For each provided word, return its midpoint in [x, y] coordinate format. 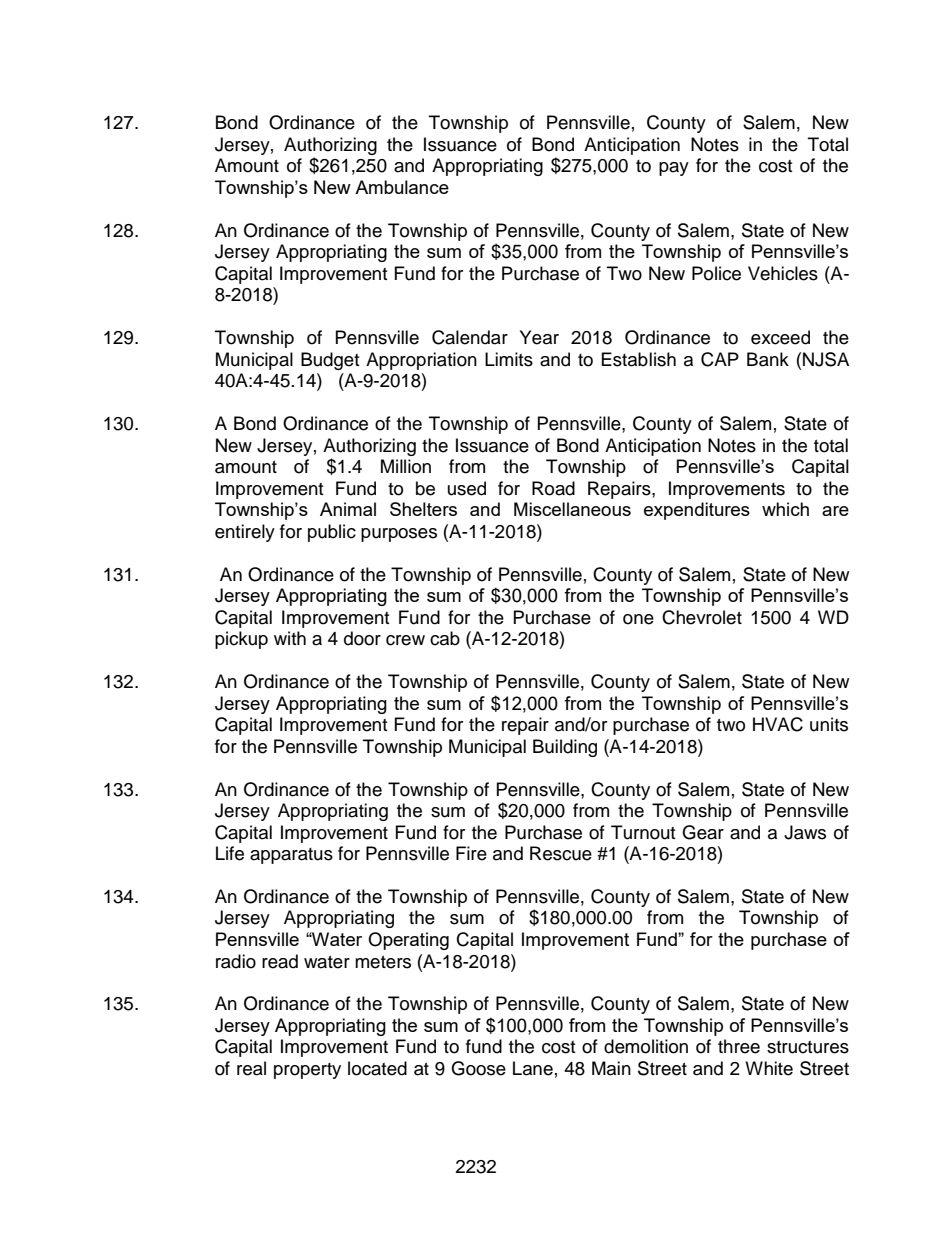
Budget [330, 361]
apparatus [291, 856]
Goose [478, 1068]
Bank [768, 359]
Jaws [805, 832]
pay [674, 169]
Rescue [561, 853]
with [290, 638]
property [307, 1071]
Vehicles [783, 273]
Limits [509, 359]
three [739, 1046]
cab [445, 638]
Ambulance [402, 187]
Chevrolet [702, 617]
